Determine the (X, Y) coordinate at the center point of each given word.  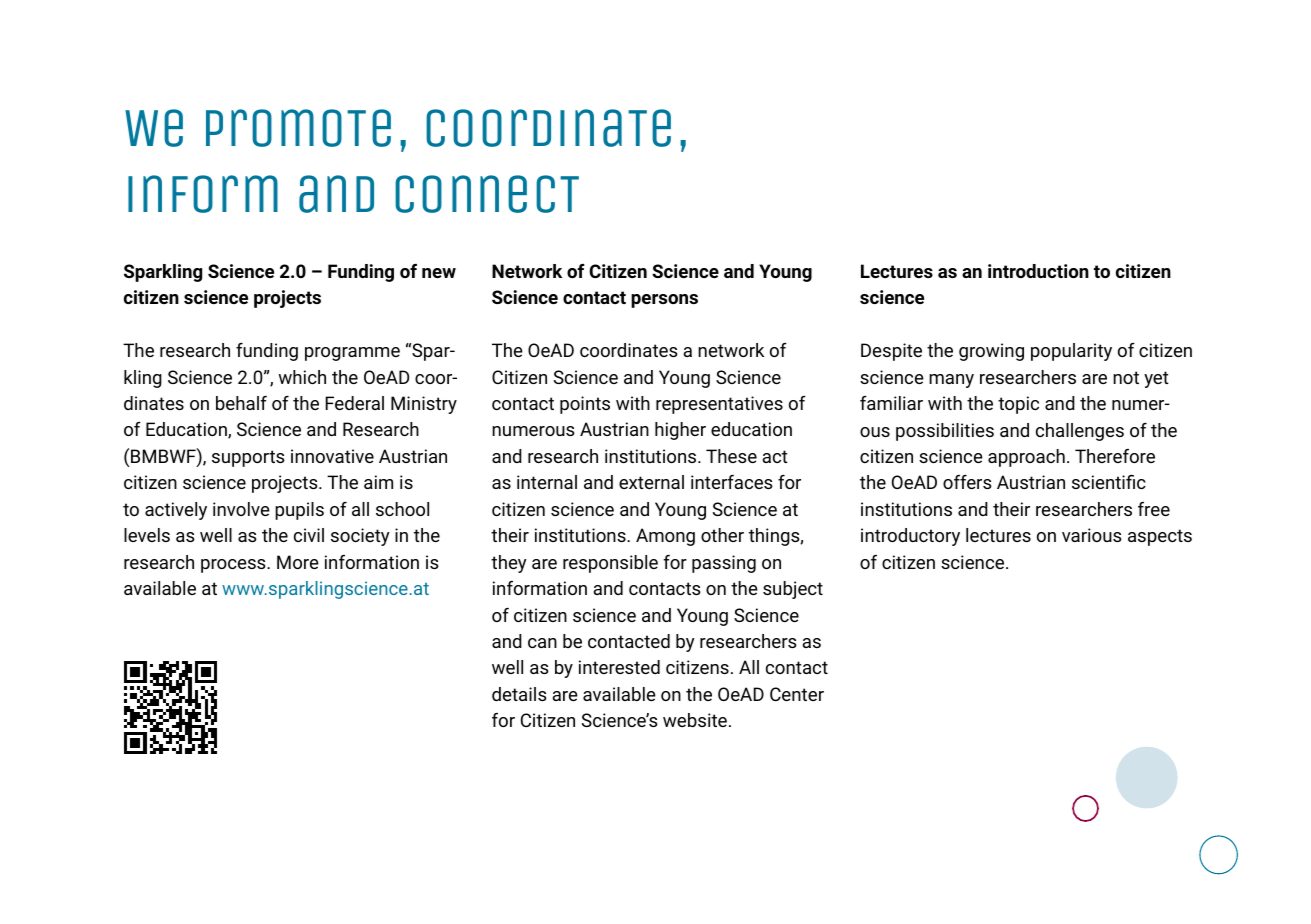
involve (241, 509)
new (439, 273)
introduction (1038, 271)
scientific (1109, 482)
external (651, 482)
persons (664, 301)
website (695, 720)
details (519, 694)
